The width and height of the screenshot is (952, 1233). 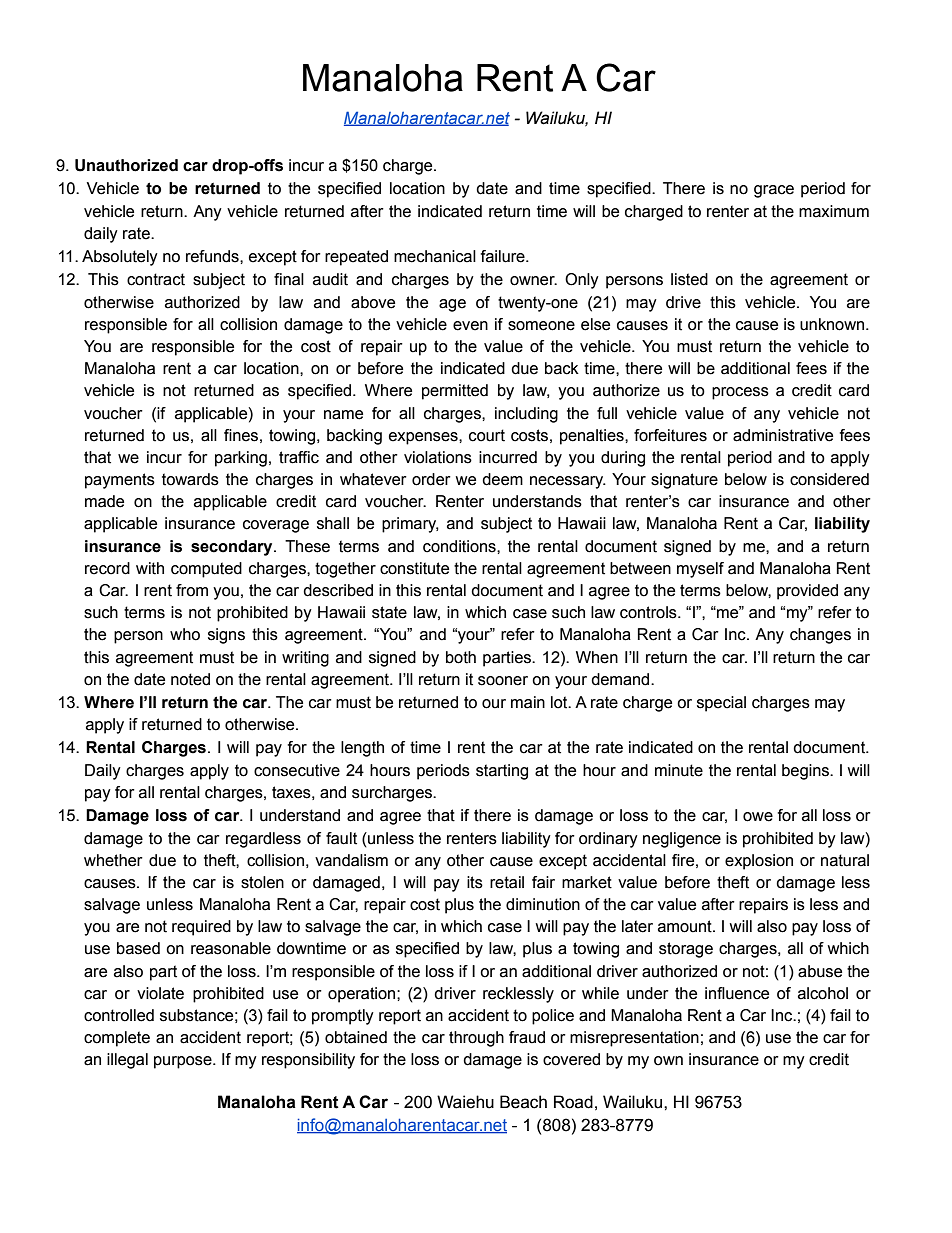 I want to click on refunds, so click(x=213, y=256).
